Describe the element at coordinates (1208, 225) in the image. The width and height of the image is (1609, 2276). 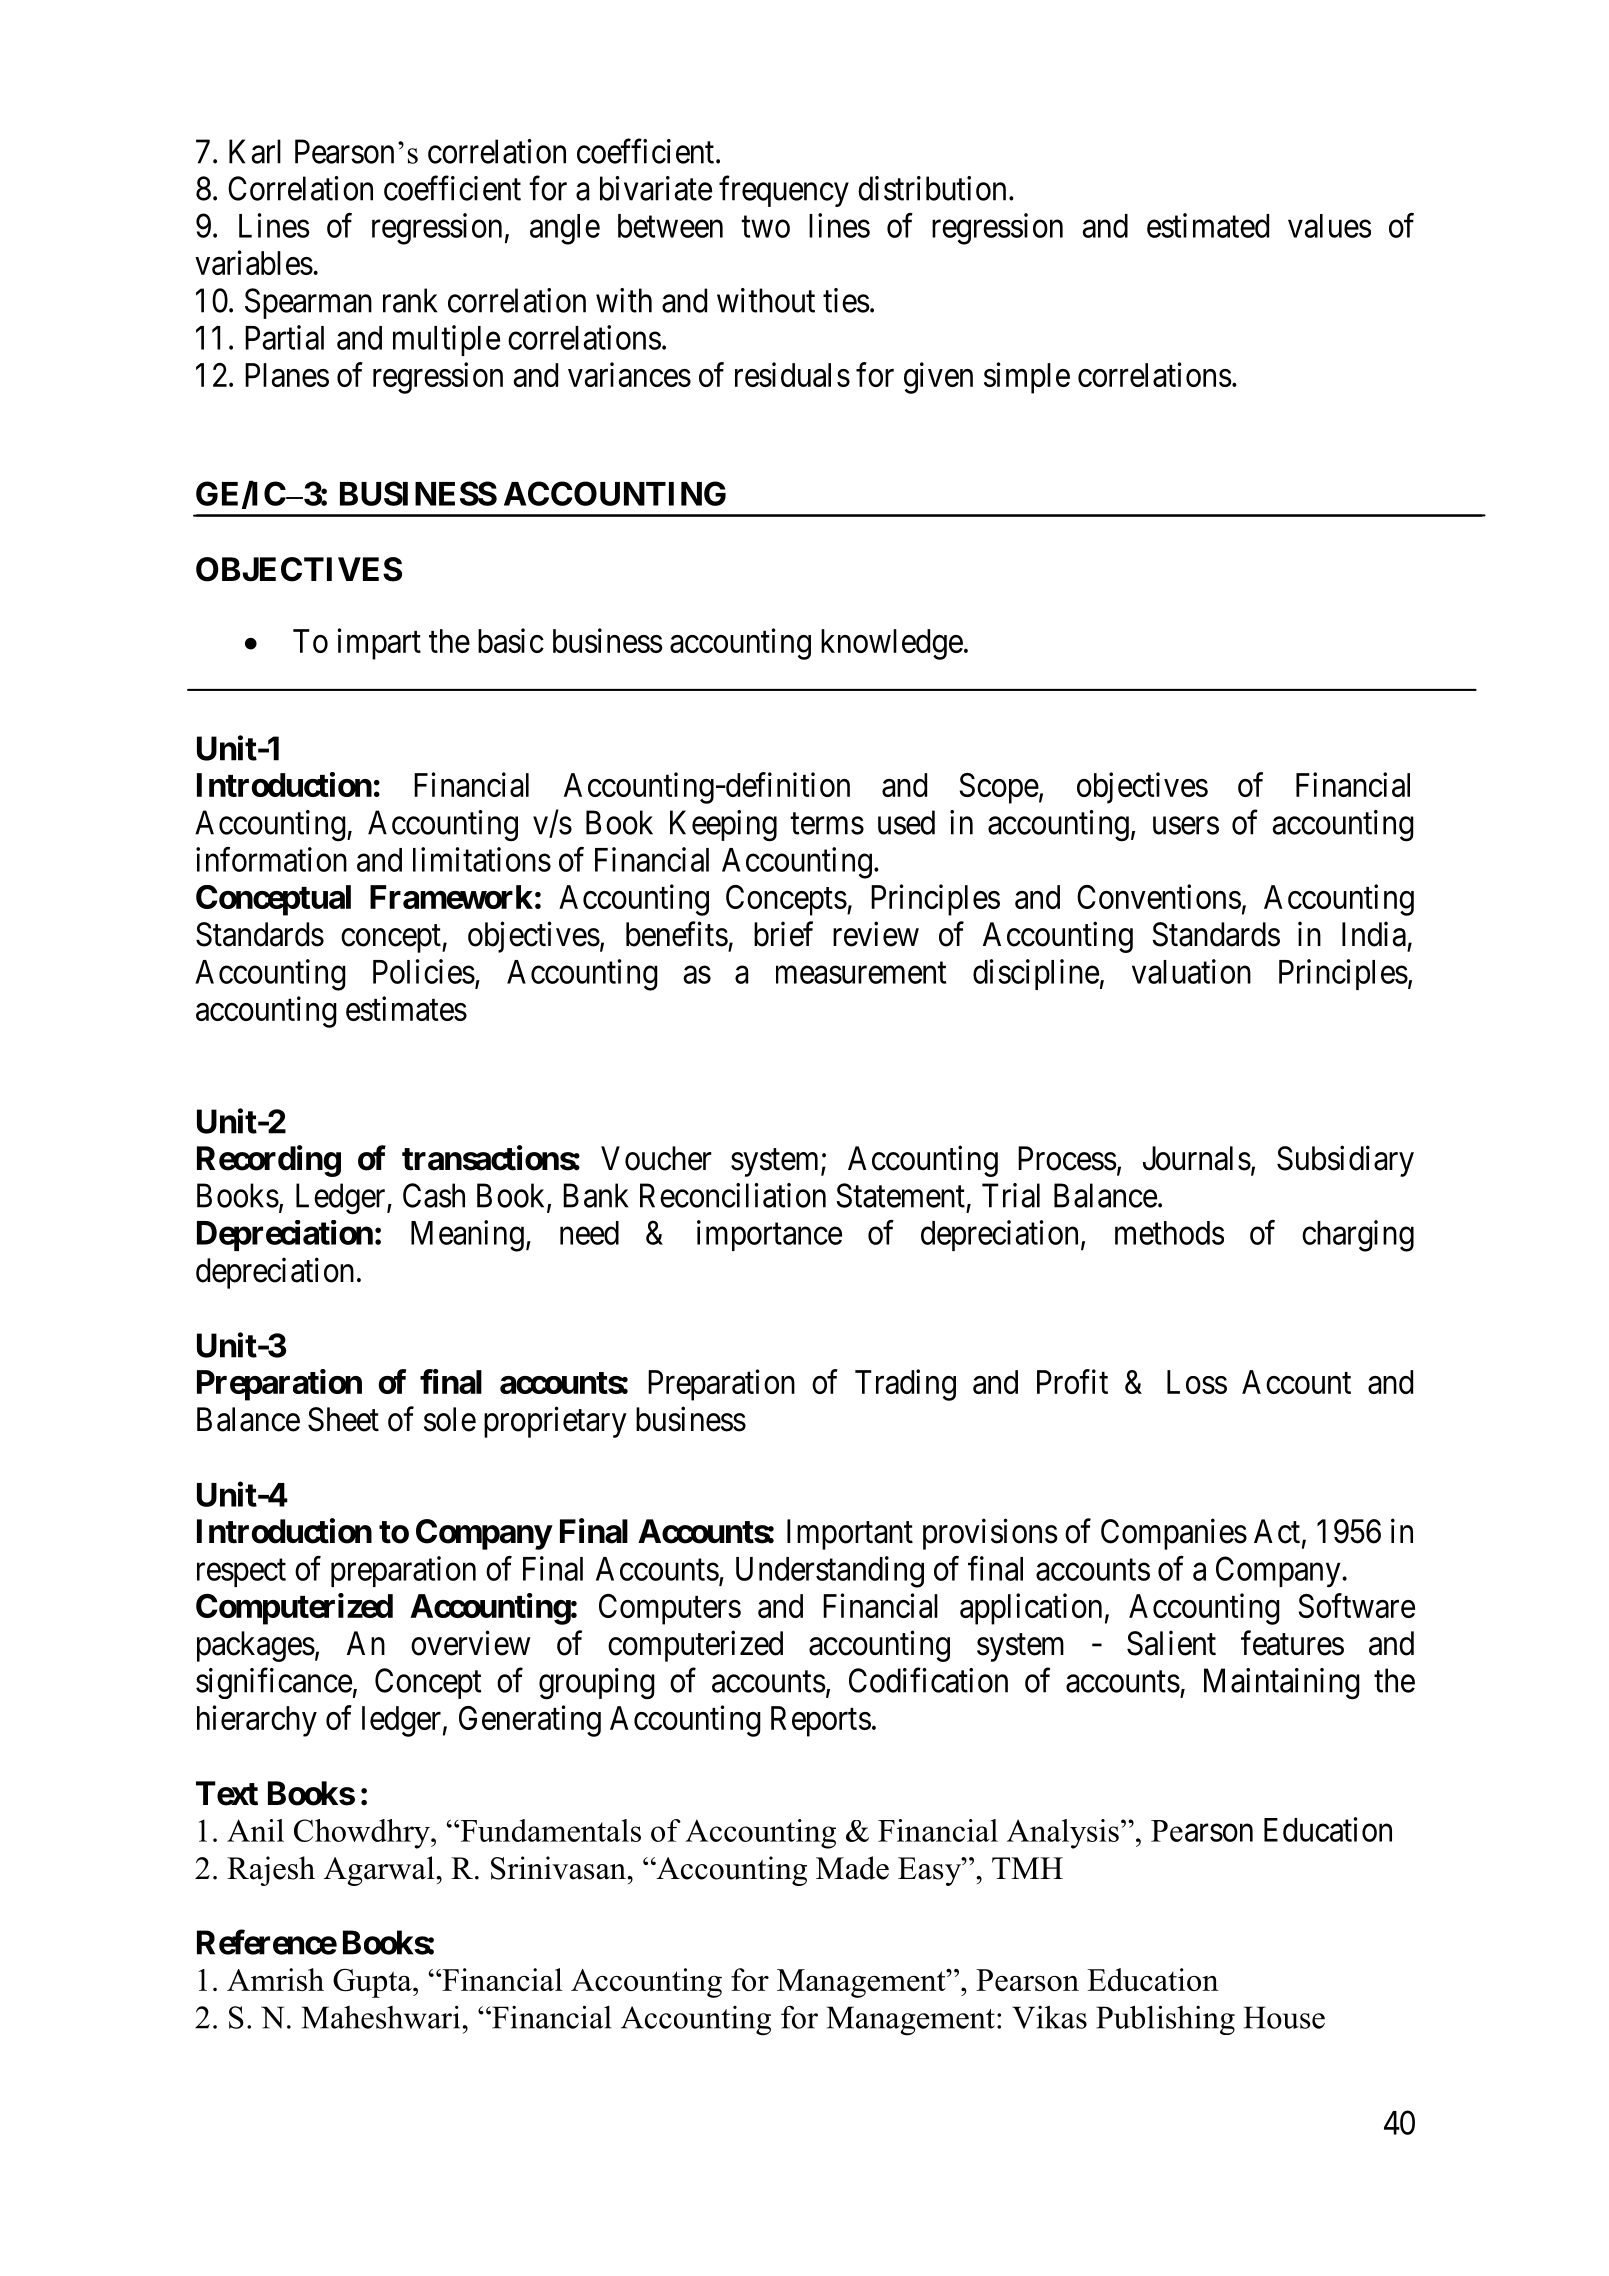
I see `estimated` at that location.
